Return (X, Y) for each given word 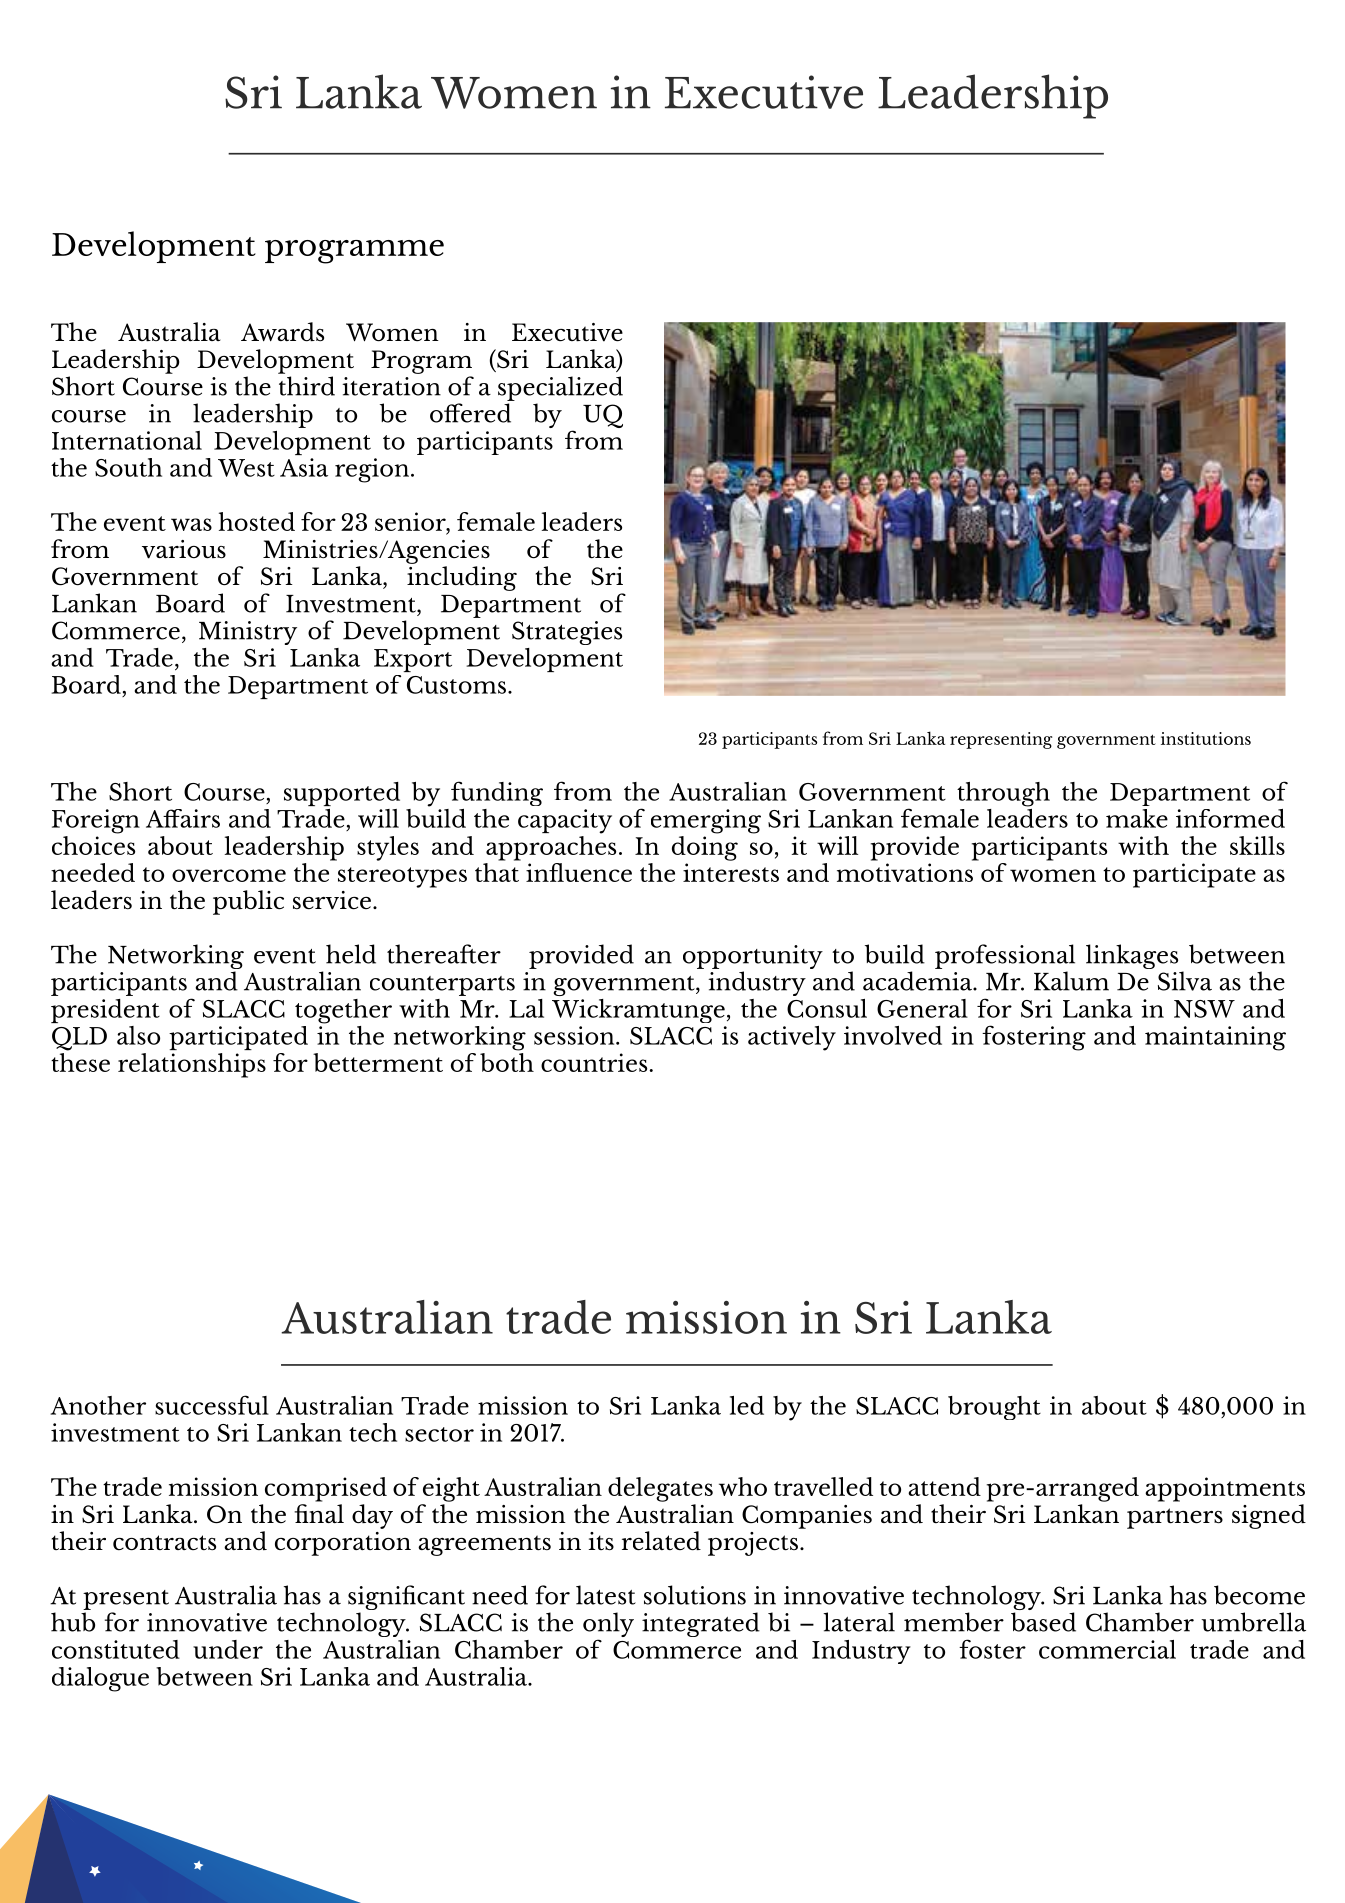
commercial (1107, 1649)
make (1137, 818)
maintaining (1215, 1038)
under (228, 1649)
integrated (701, 1624)
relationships (192, 1065)
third (307, 386)
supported (342, 794)
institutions (1206, 738)
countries (594, 1062)
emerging (706, 821)
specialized (560, 388)
